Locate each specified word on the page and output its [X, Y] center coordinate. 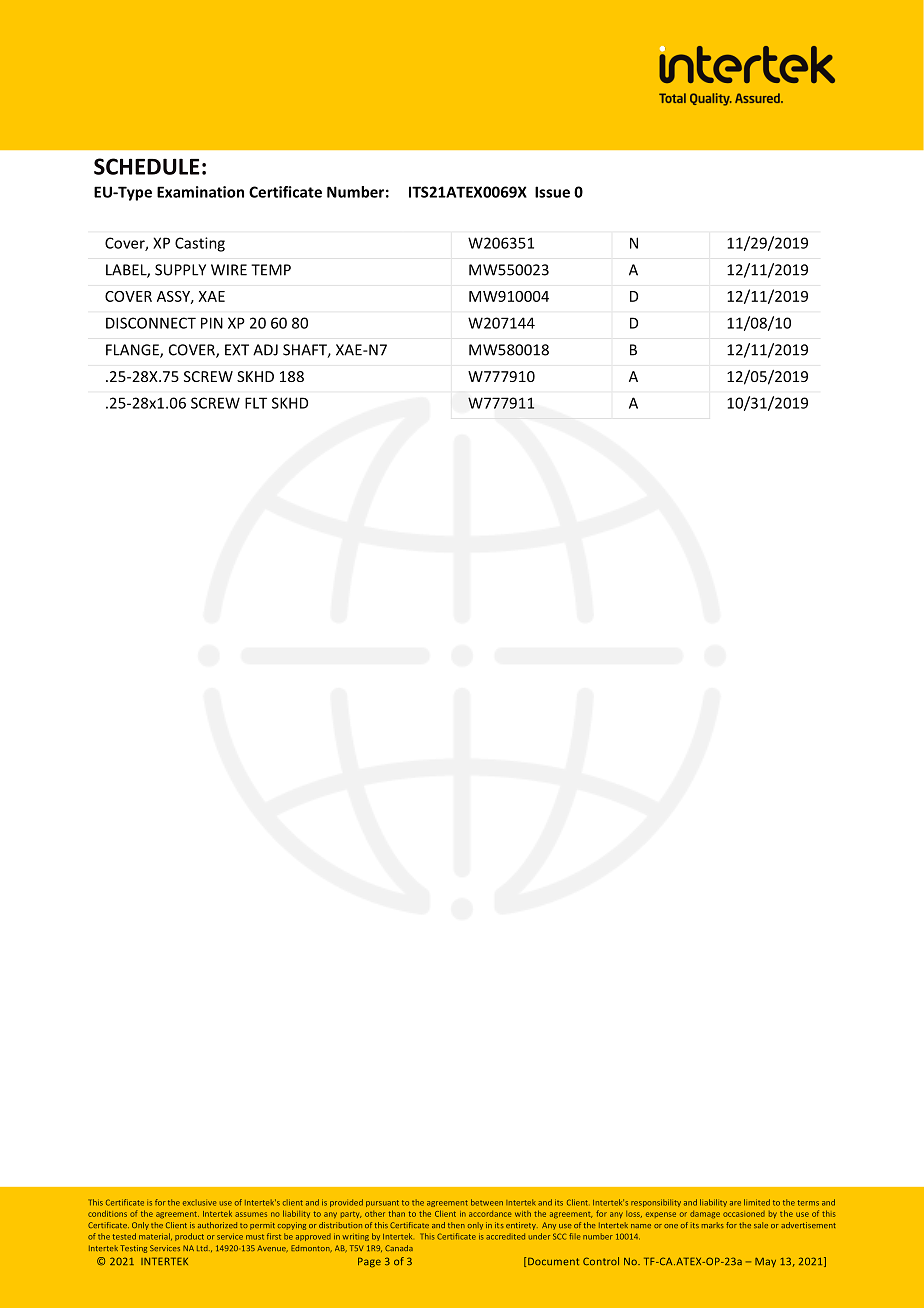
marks [713, 1225]
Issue [552, 192]
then [456, 1225]
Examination [200, 192]
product [189, 1237]
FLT [256, 403]
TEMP [271, 270]
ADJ [265, 350]
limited [757, 1202]
